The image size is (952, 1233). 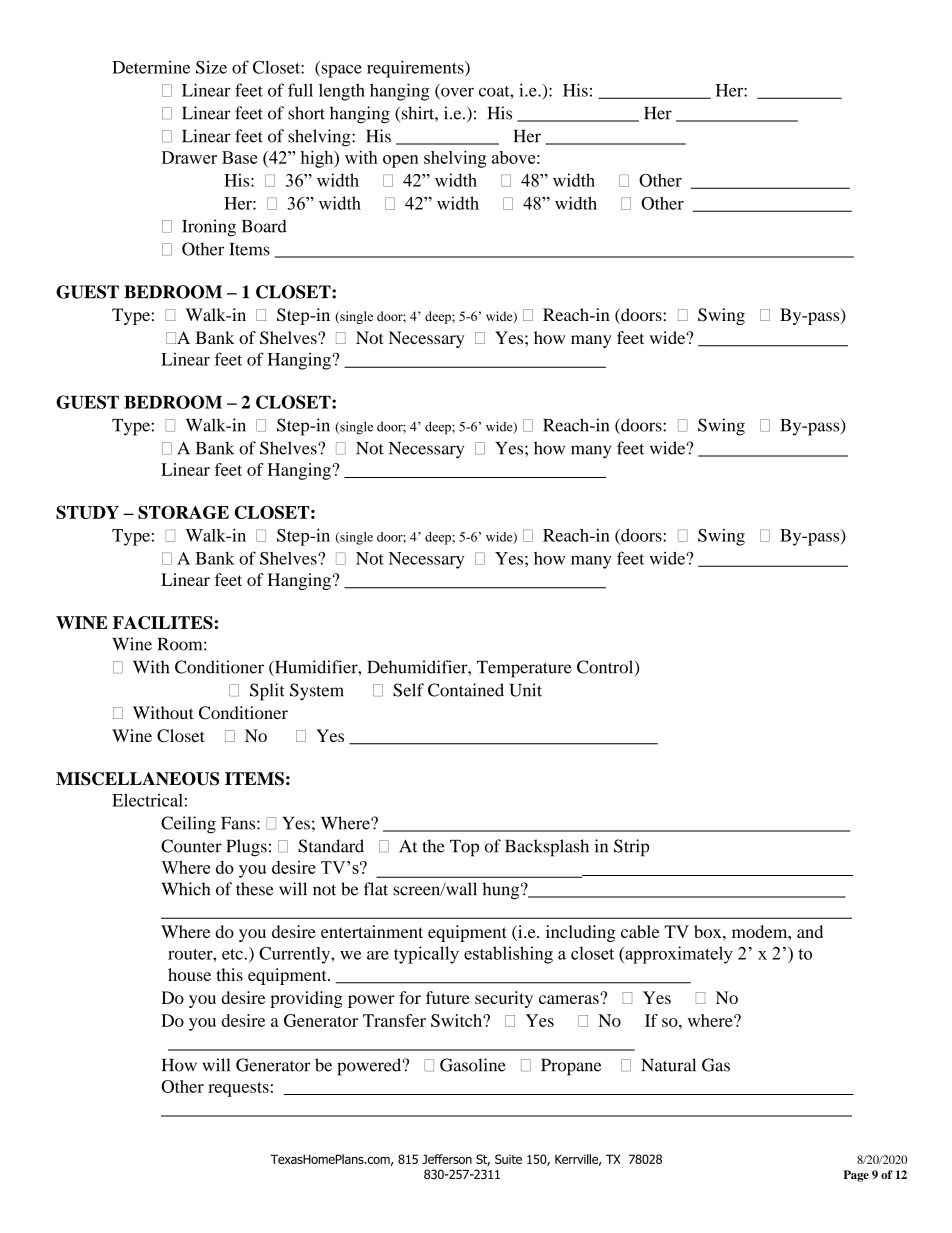 What do you see at coordinates (238, 1089) in the screenshot?
I see `requests` at bounding box center [238, 1089].
